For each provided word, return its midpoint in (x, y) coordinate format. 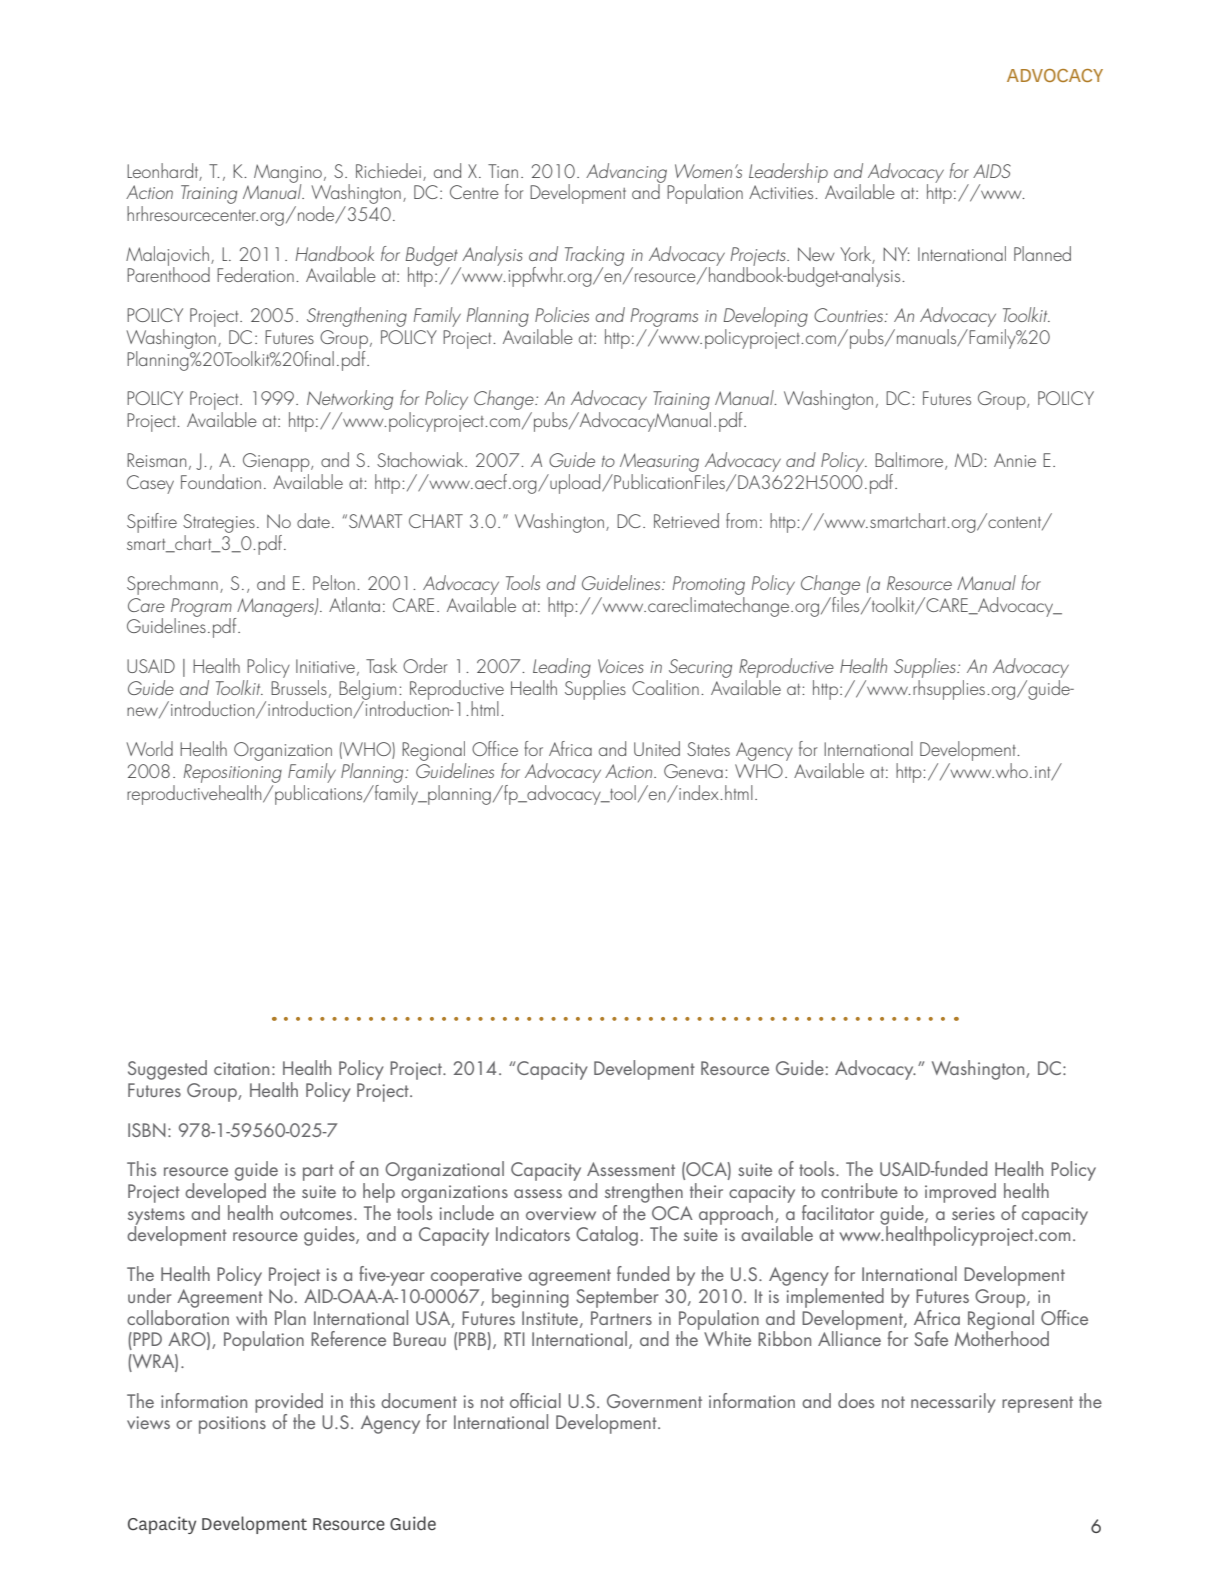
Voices (621, 666)
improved (960, 1193)
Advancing (626, 174)
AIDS (992, 171)
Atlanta (354, 604)
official (535, 1400)
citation (241, 1068)
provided (289, 1404)
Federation (255, 274)
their (706, 1190)
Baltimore (910, 461)
